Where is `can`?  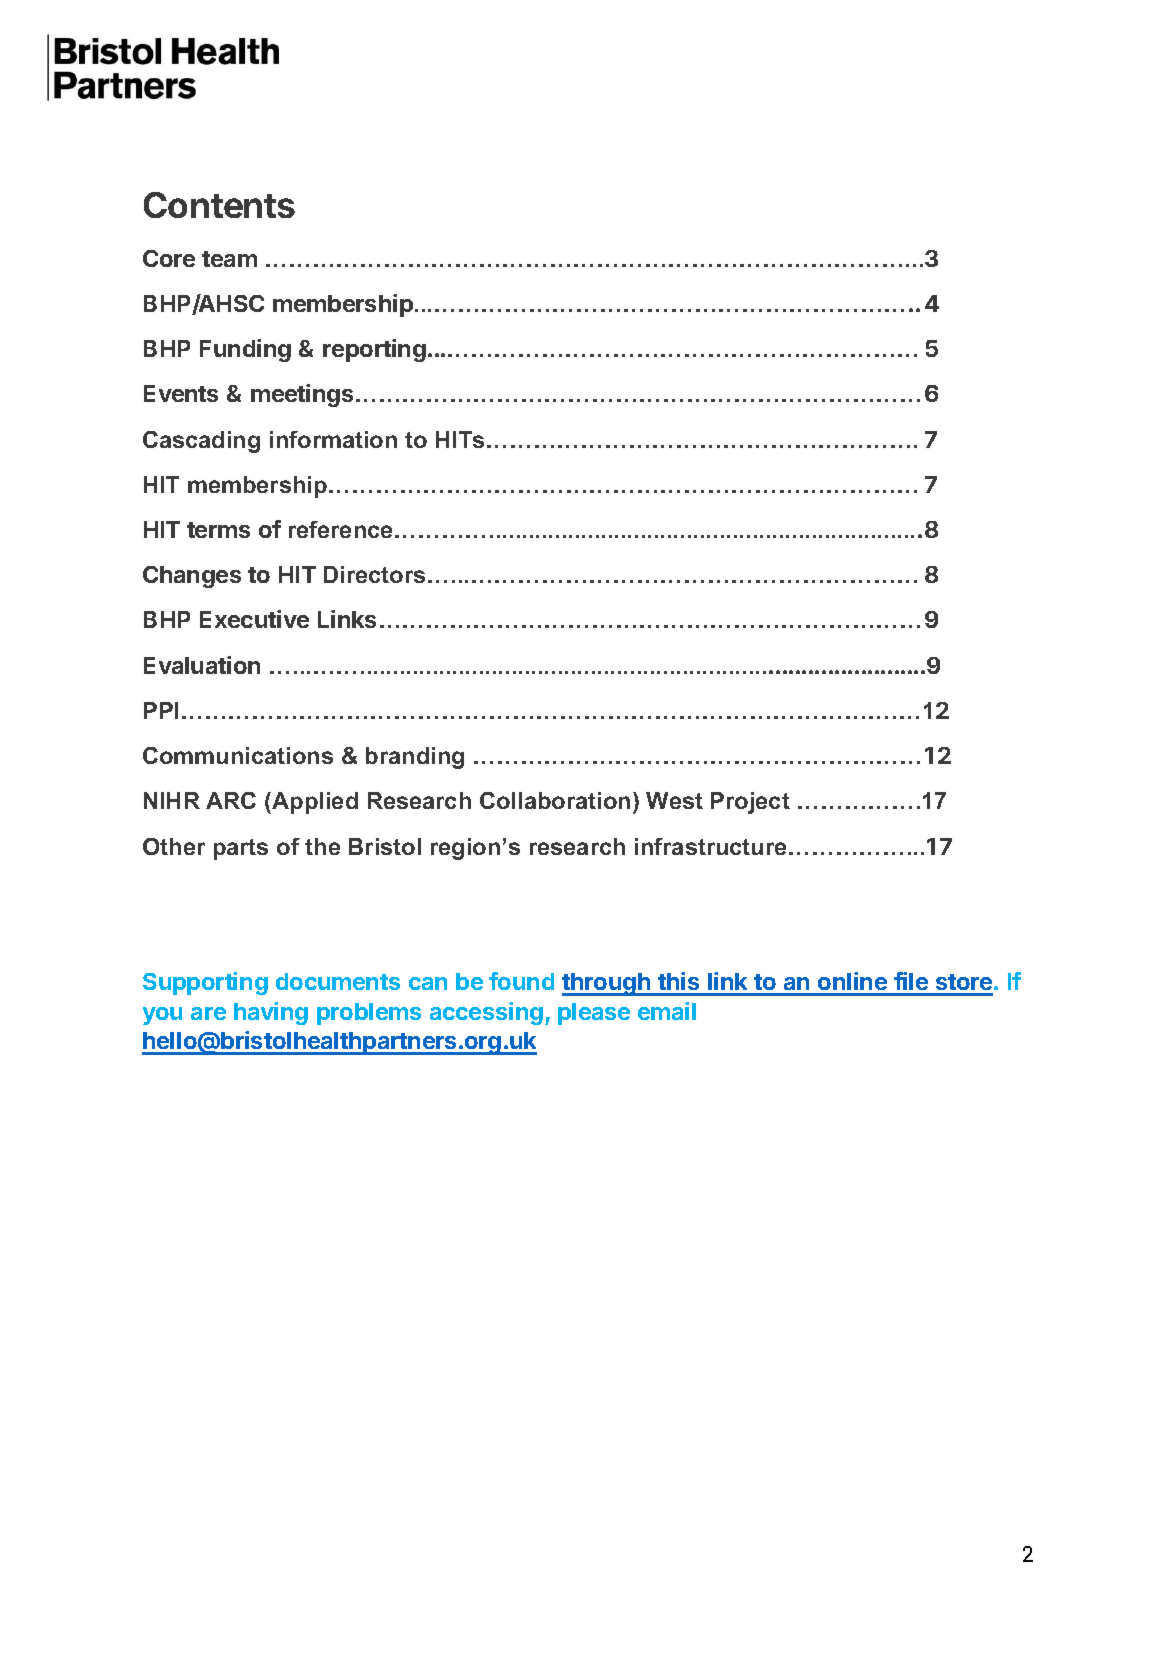
can is located at coordinates (428, 983).
